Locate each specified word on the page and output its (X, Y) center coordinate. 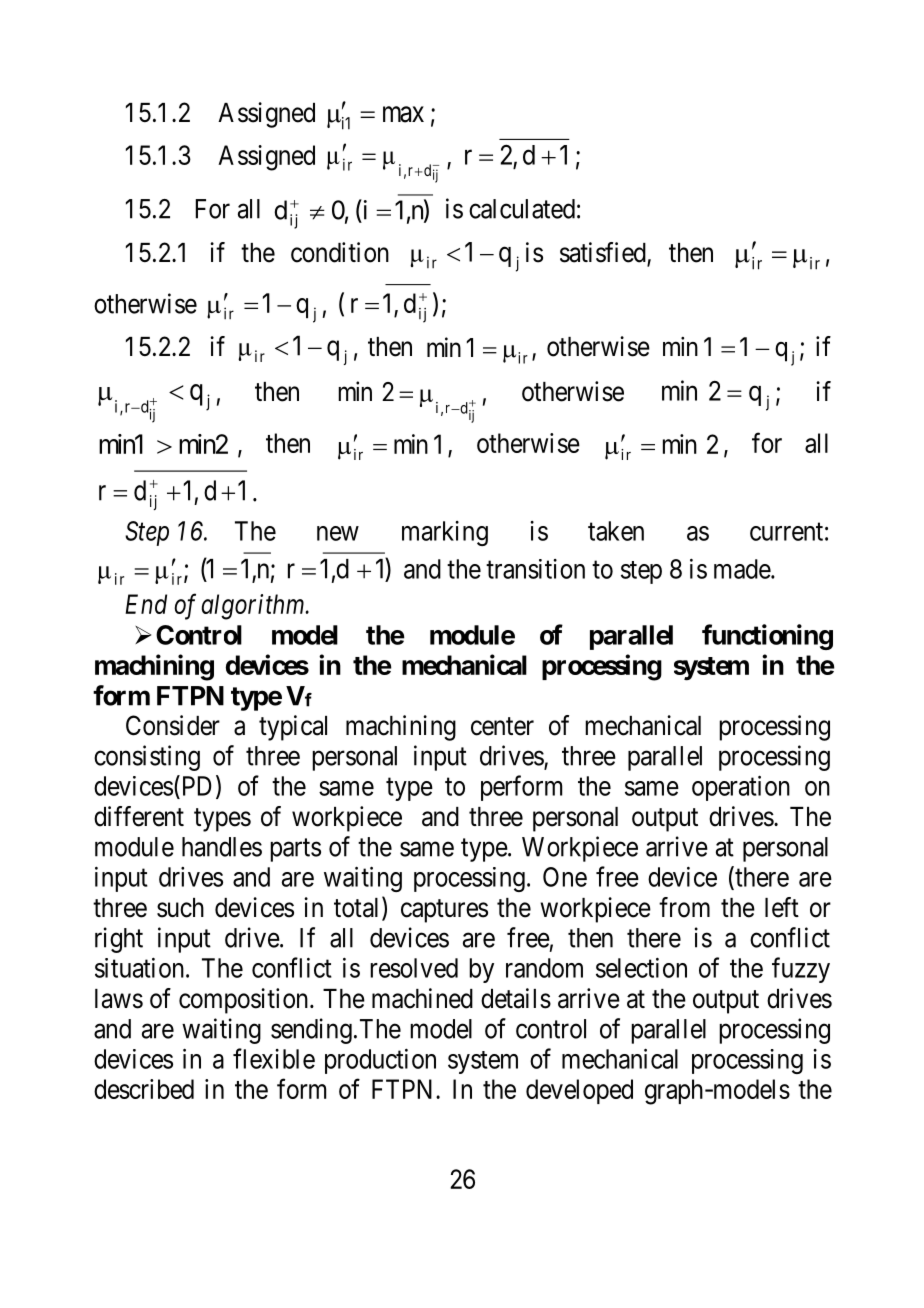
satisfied (604, 253)
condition (340, 252)
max (403, 115)
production (380, 1061)
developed (579, 1091)
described (144, 1089)
